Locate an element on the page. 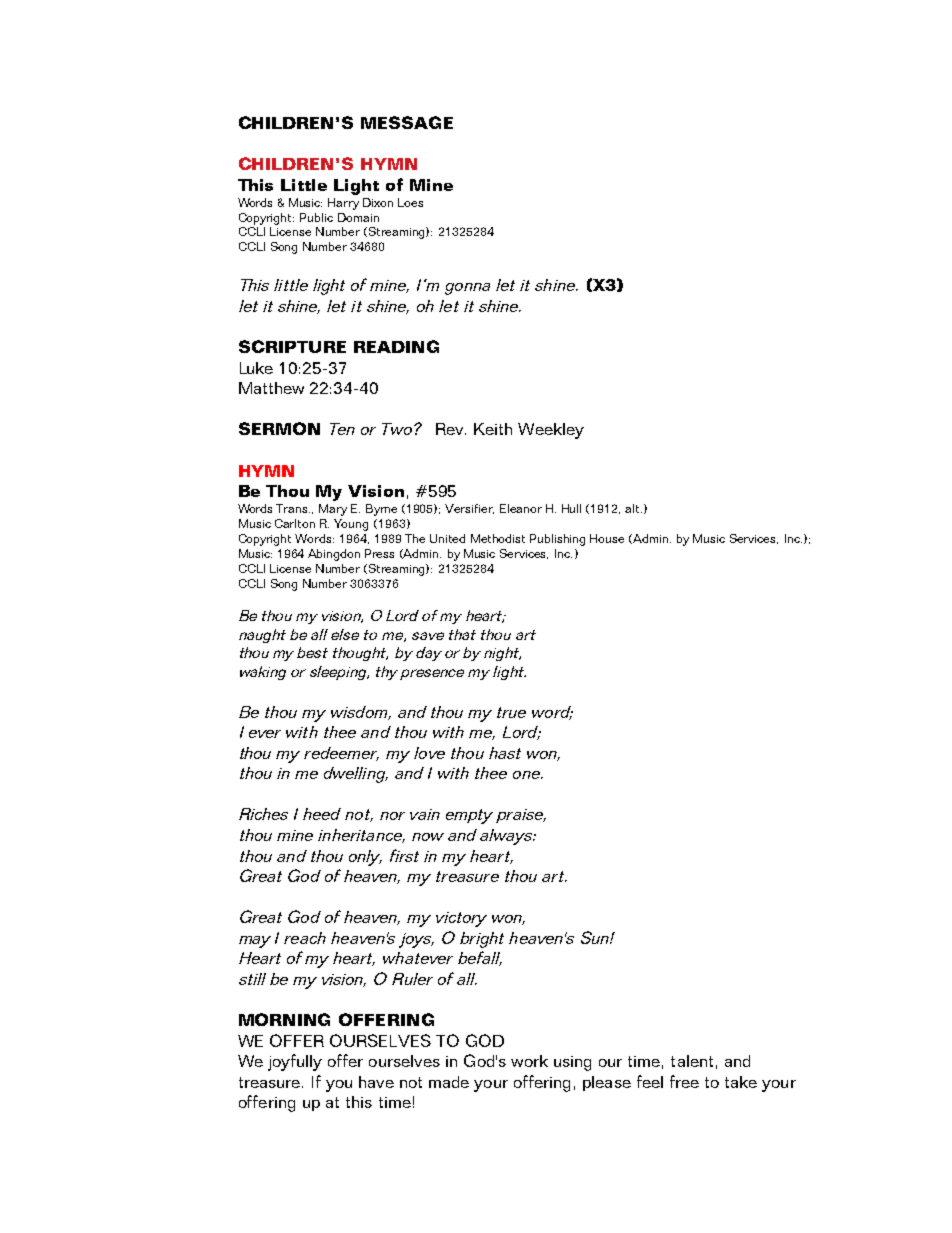 This image has width=952, height=1233. Methodist is located at coordinates (498, 538).
